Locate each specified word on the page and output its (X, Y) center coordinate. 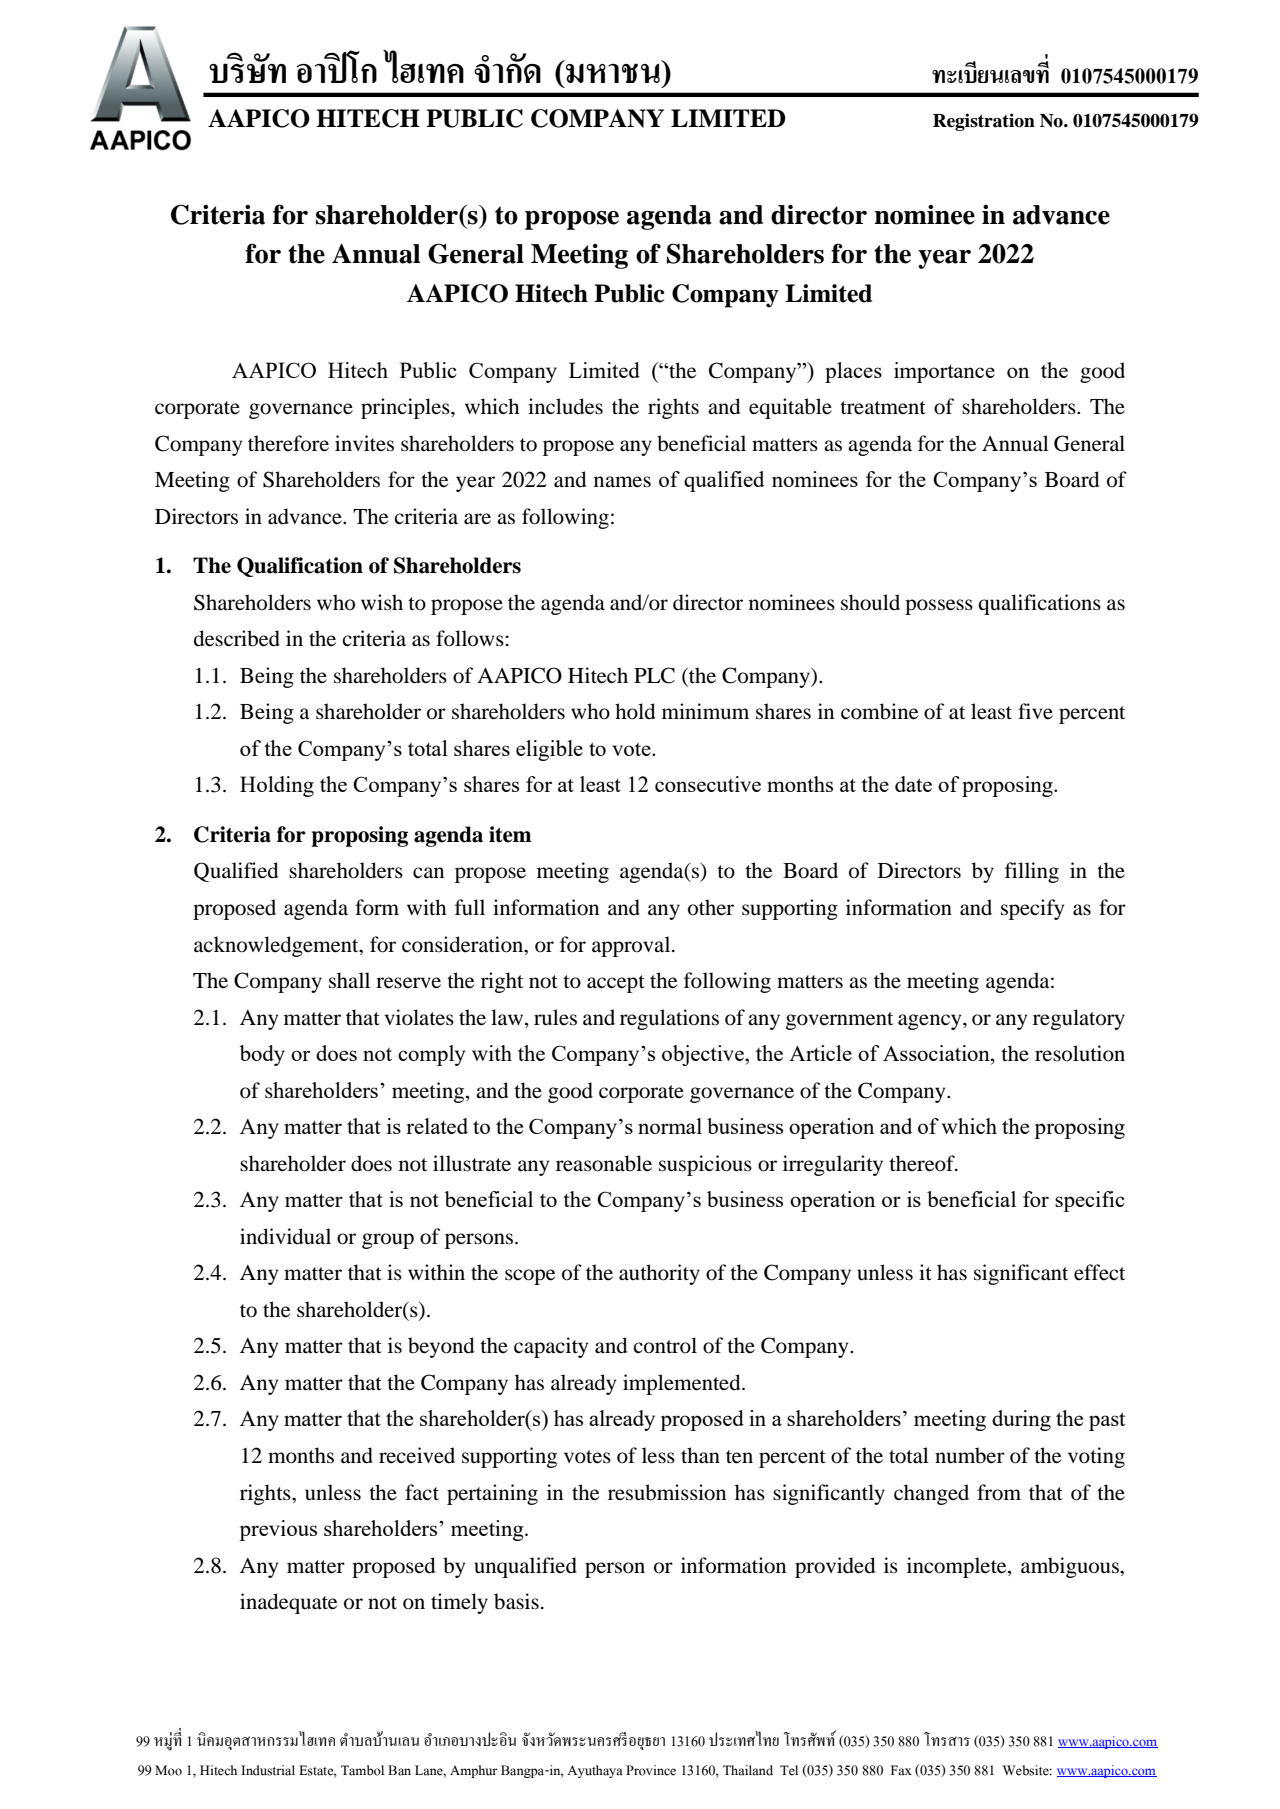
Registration (984, 122)
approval (632, 946)
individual (285, 1236)
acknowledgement (277, 946)
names (622, 482)
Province (651, 1770)
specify (1032, 909)
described (237, 638)
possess (939, 607)
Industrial (268, 1770)
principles (406, 408)
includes (565, 406)
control (665, 1345)
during (1021, 1420)
